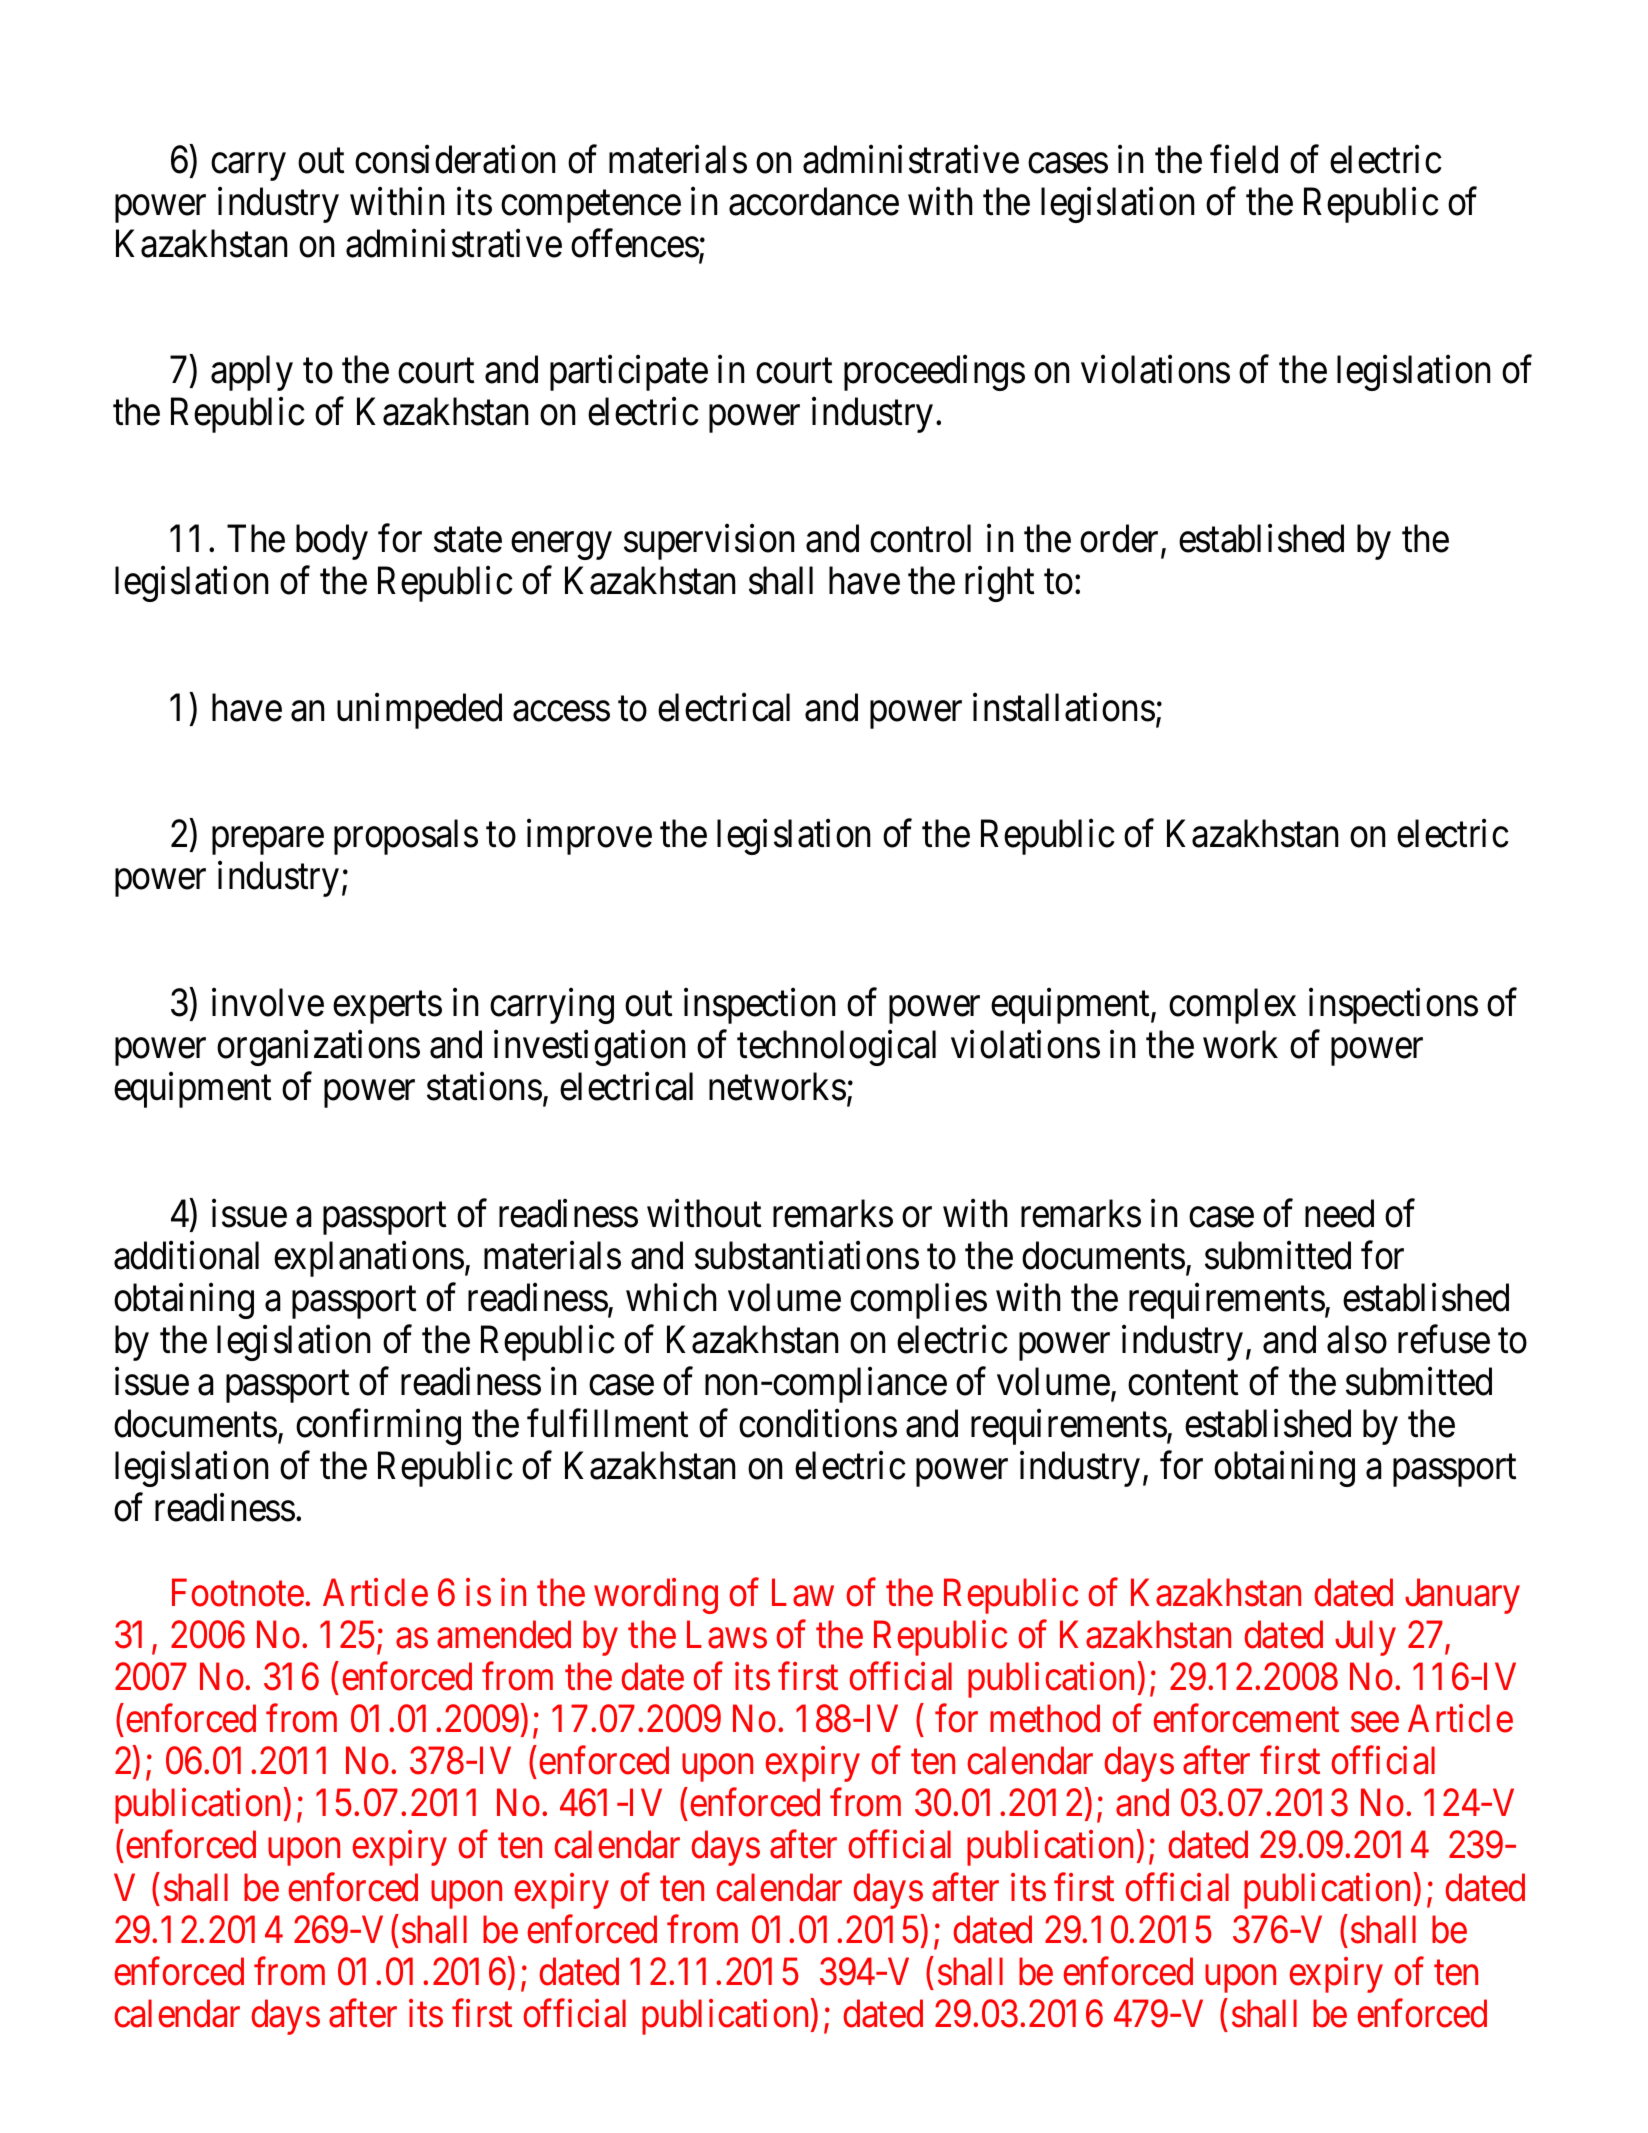  What do you see at coordinates (1244, 159) in the document?
I see `field` at bounding box center [1244, 159].
